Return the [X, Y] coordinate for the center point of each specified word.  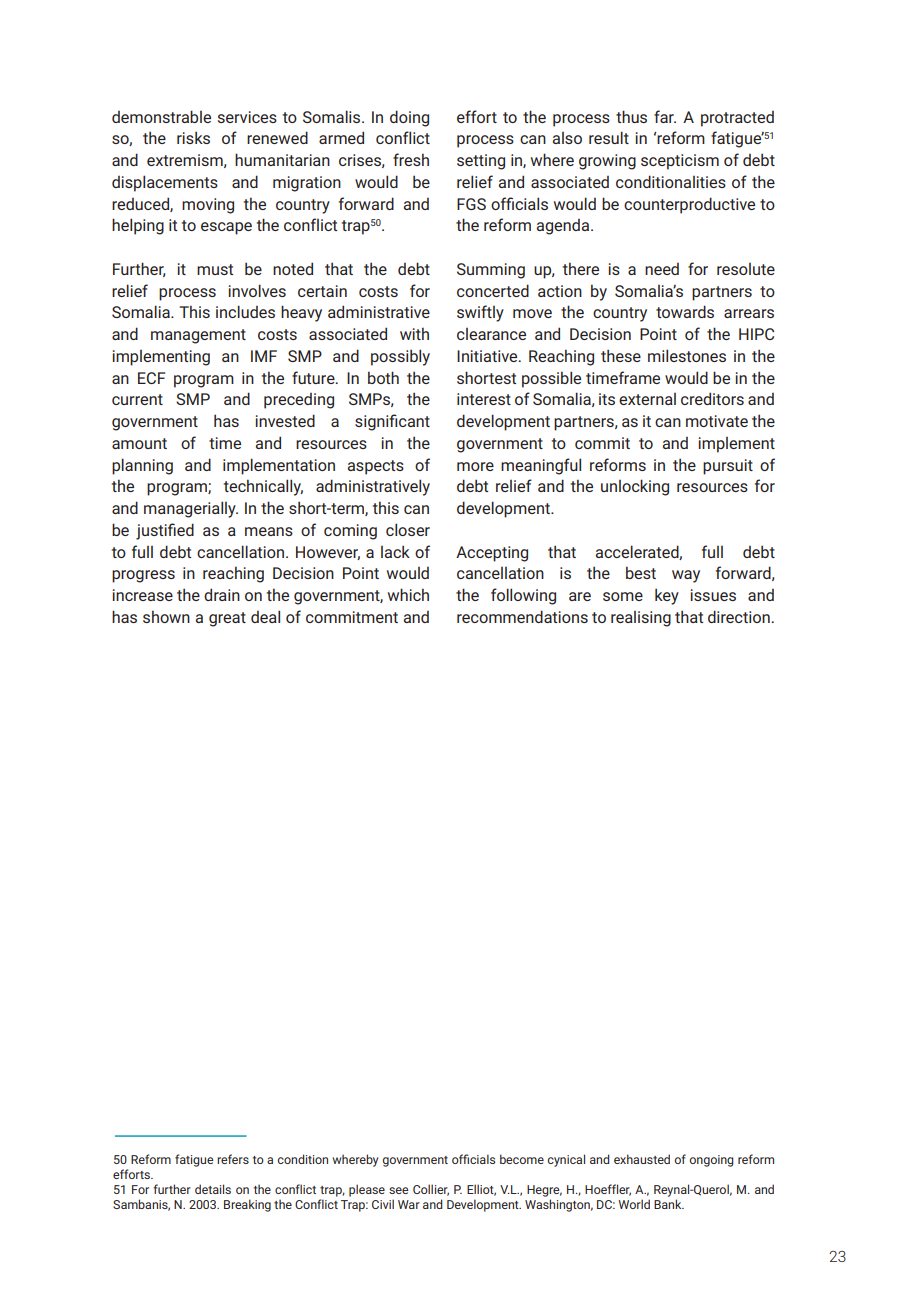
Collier [431, 1190]
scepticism [680, 162]
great [227, 619]
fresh [411, 159]
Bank [669, 1204]
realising [641, 619]
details [213, 1189]
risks [193, 137]
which [408, 594]
